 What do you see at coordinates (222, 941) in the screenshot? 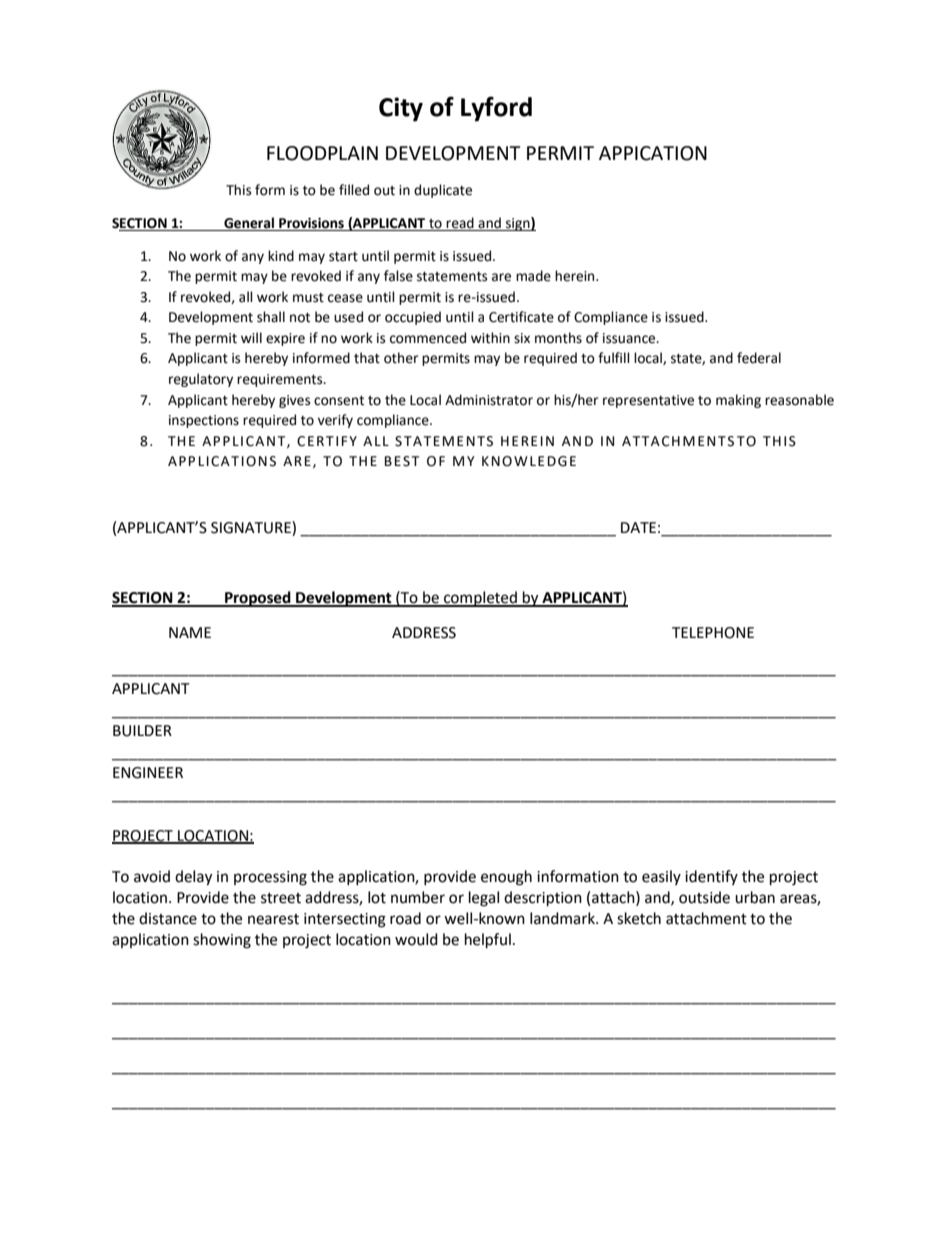
I see `showing` at bounding box center [222, 941].
